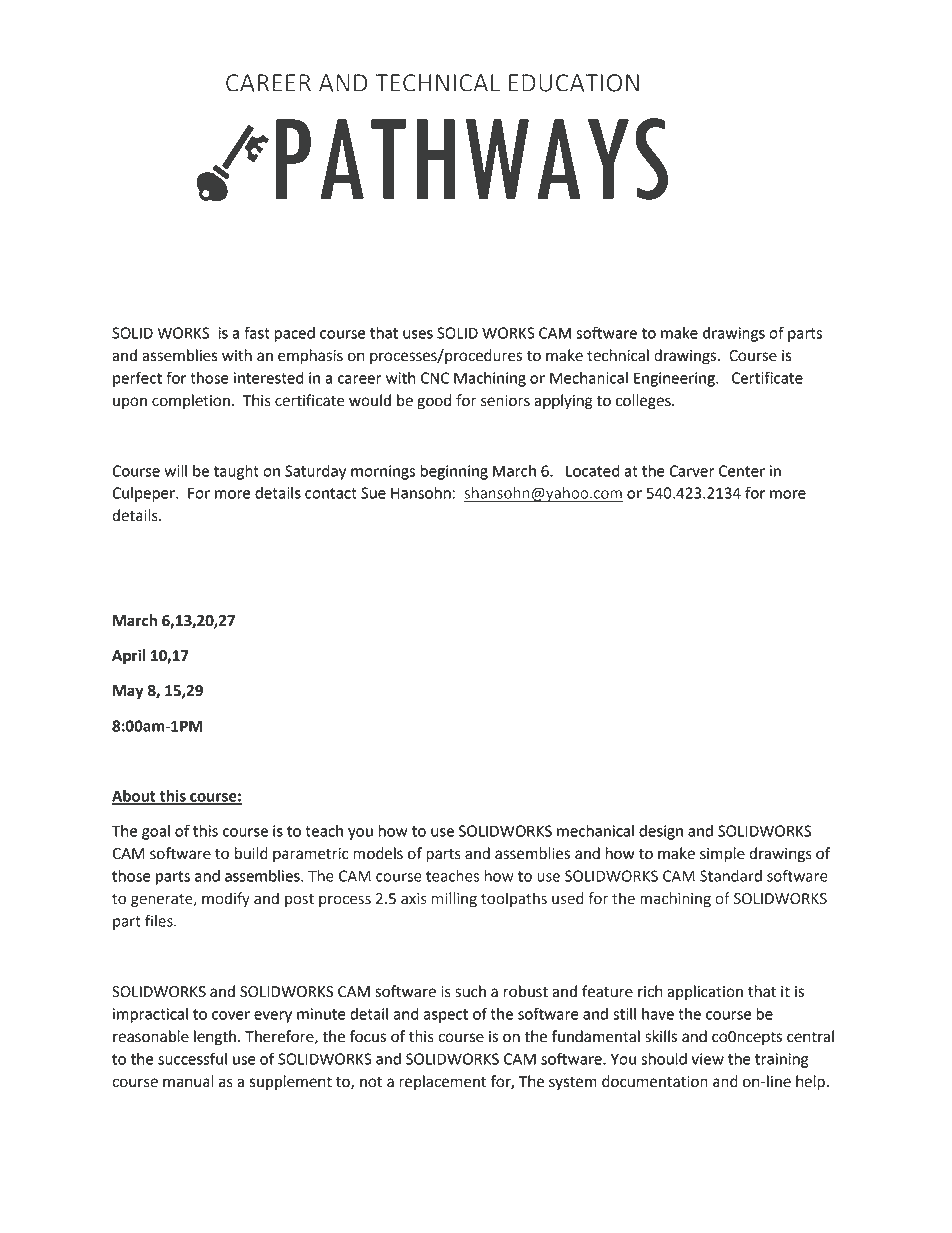 This screenshot has height=1233, width=952. What do you see at coordinates (378, 853) in the screenshot?
I see `models` at bounding box center [378, 853].
